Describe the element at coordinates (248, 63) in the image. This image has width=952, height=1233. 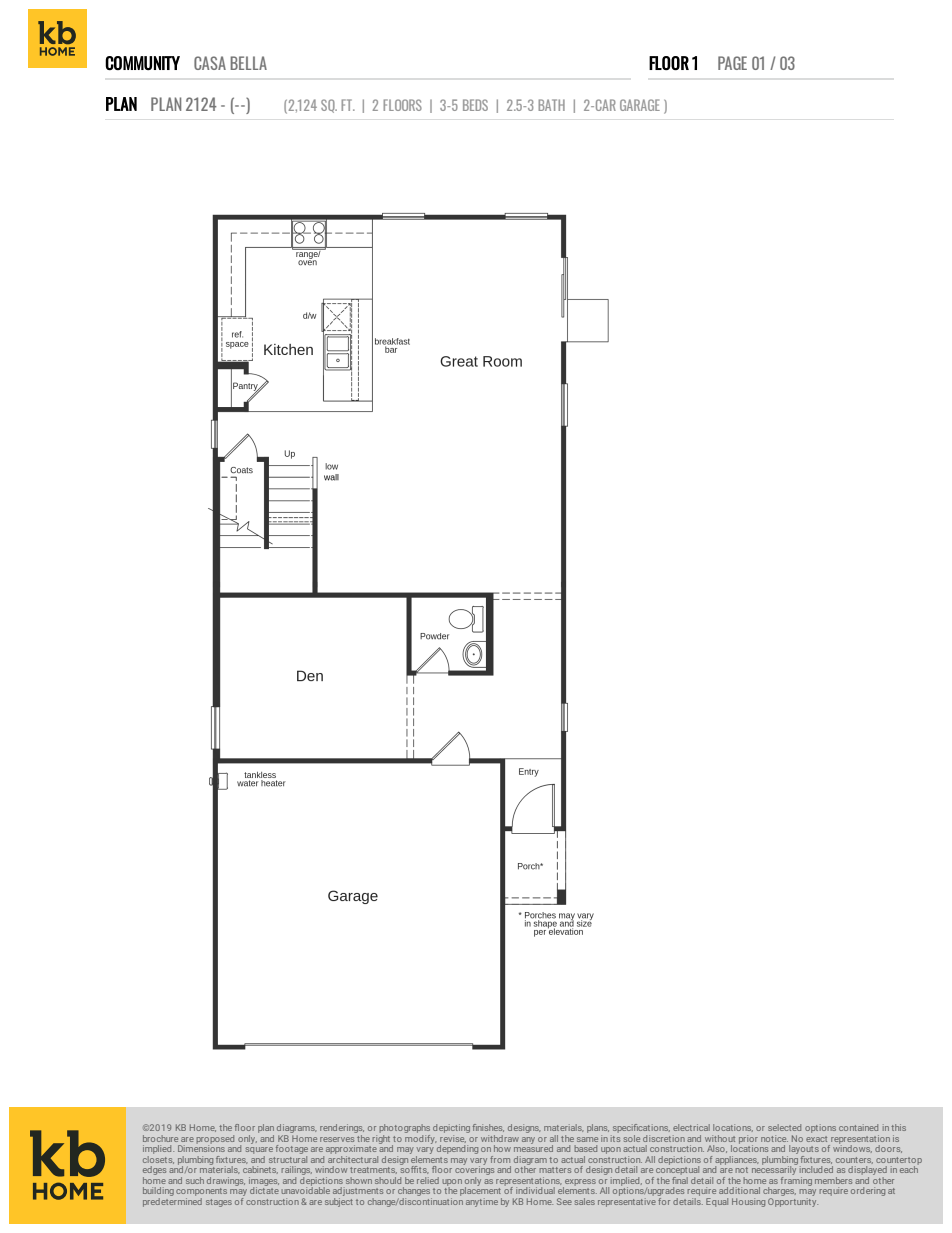
I see `BELLA` at that location.
